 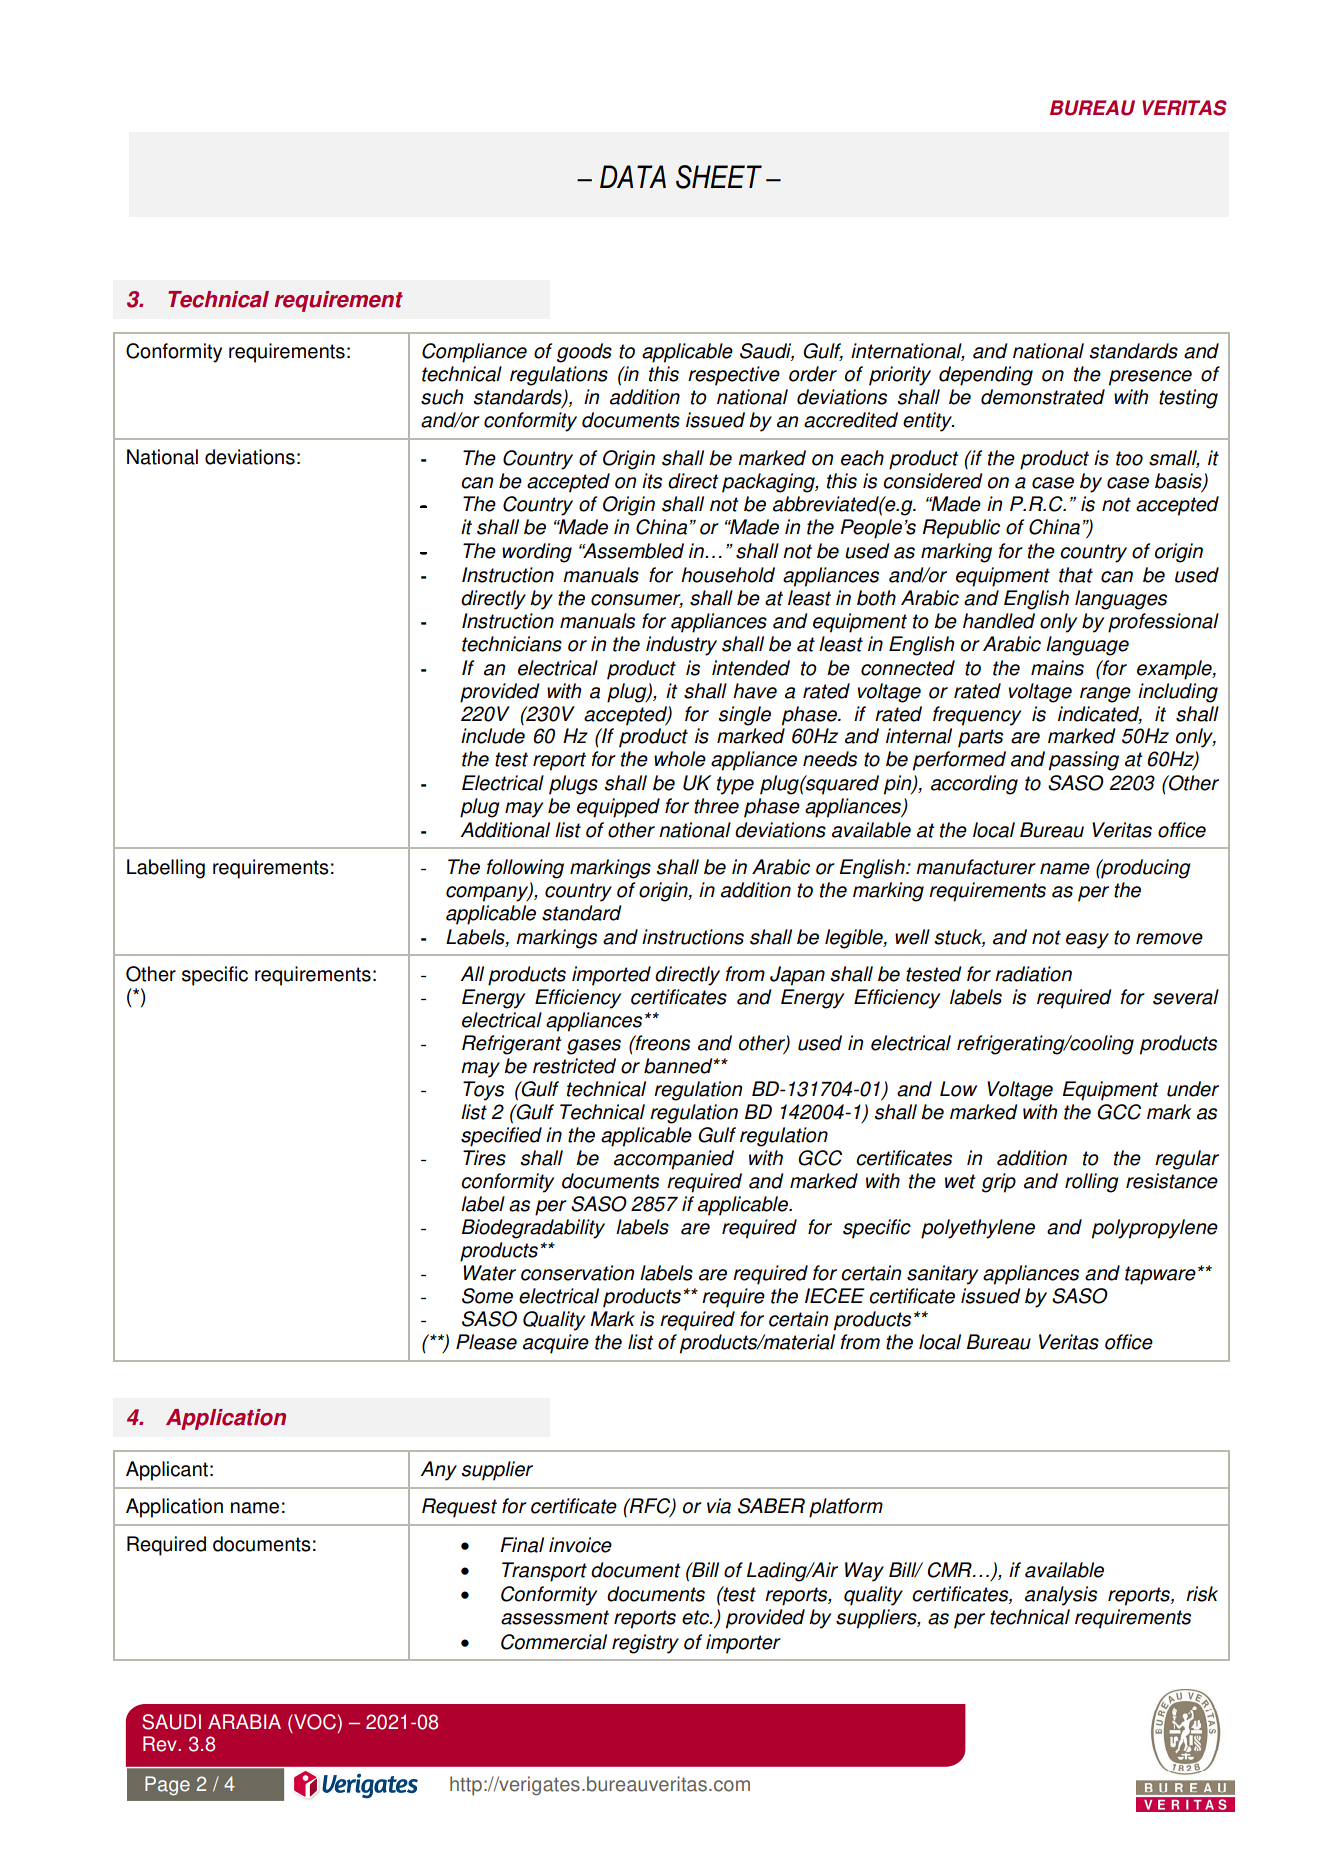 What do you see at coordinates (315, 1722) in the page?
I see `VOC` at bounding box center [315, 1722].
